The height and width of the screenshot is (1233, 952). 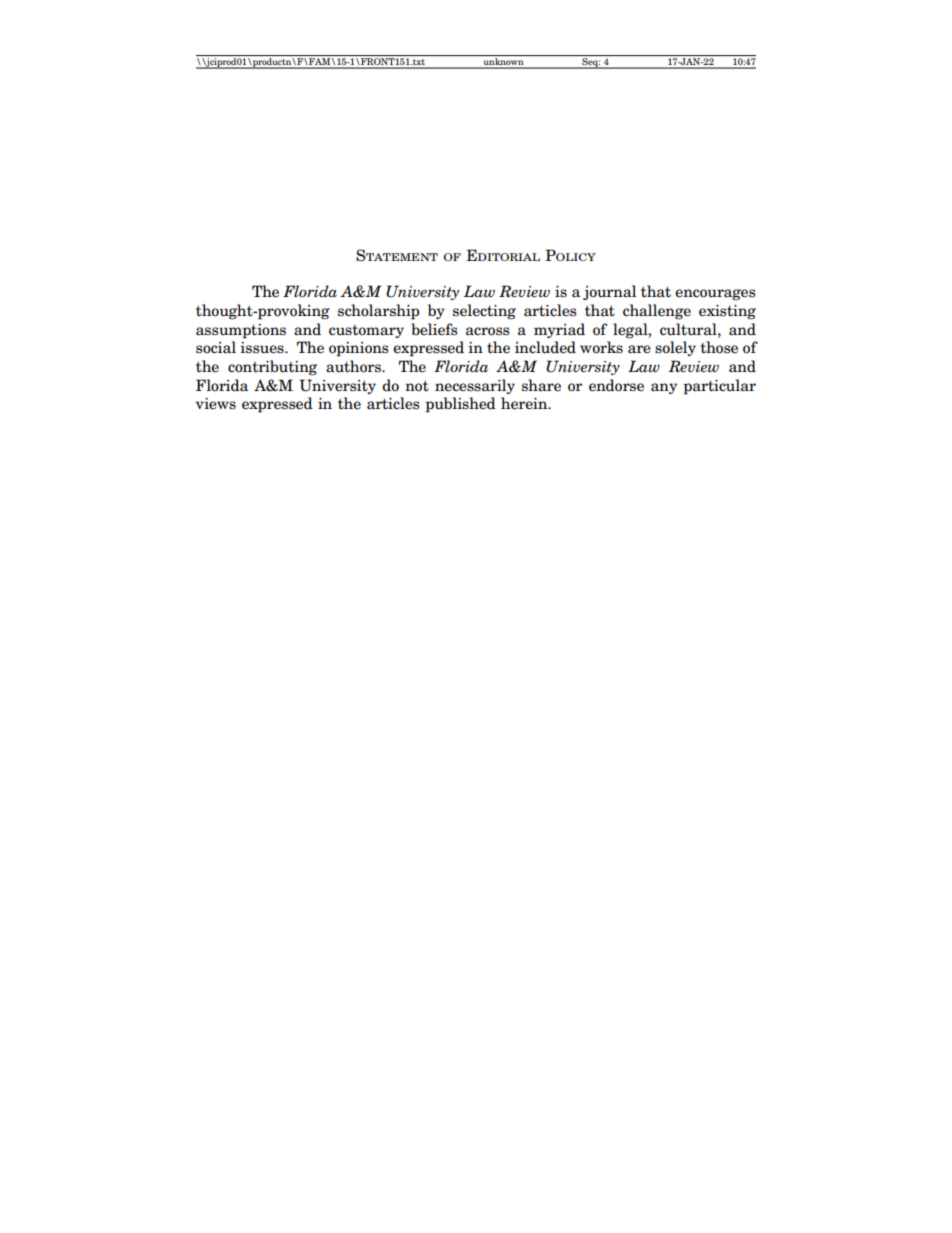 I want to click on views, so click(x=215, y=404).
